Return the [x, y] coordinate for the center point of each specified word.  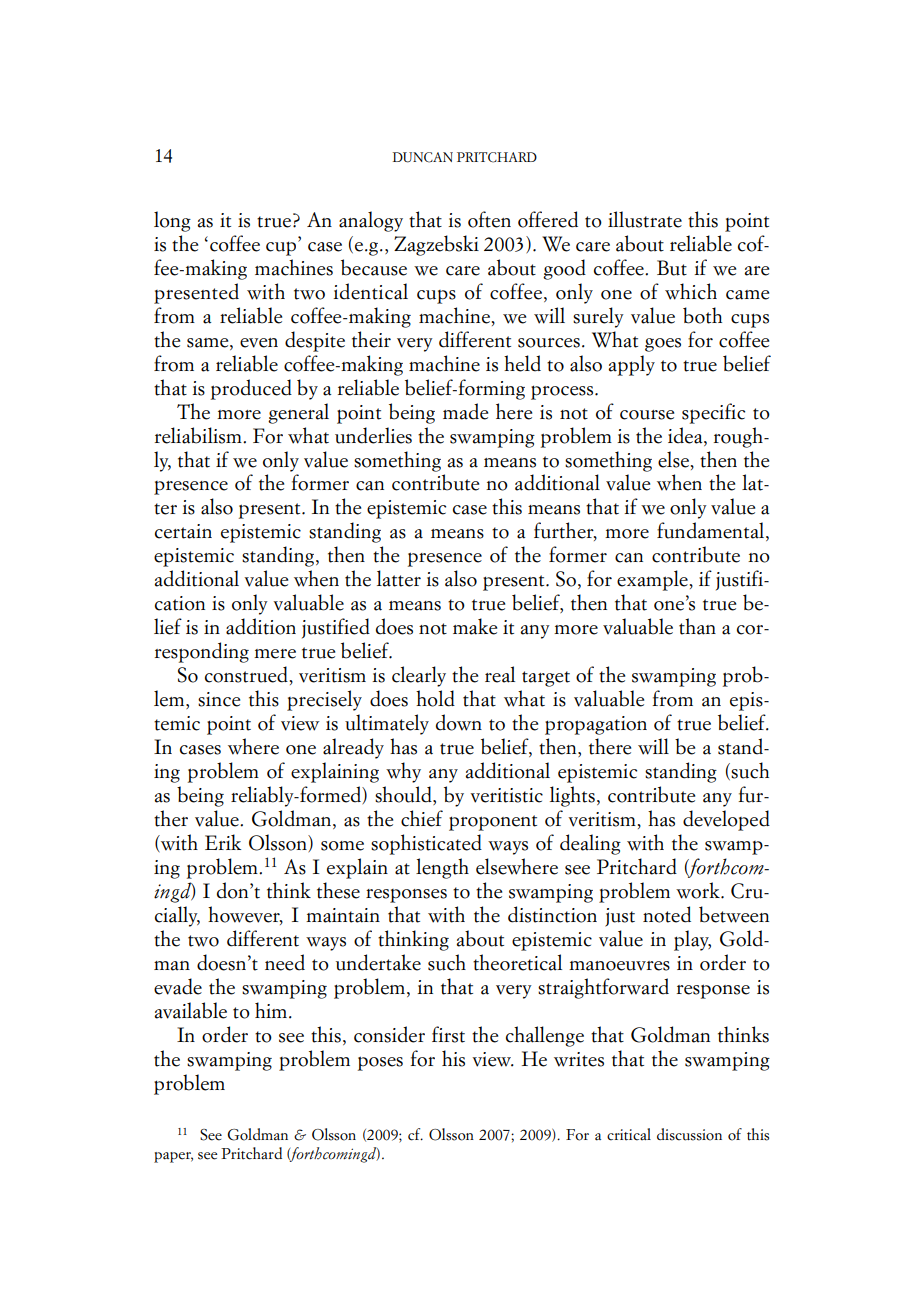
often [489, 219]
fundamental [712, 531]
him [271, 1010]
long [172, 221]
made [465, 411]
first [448, 1034]
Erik [223, 842]
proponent [493, 823]
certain [183, 531]
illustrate [645, 219]
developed [726, 820]
